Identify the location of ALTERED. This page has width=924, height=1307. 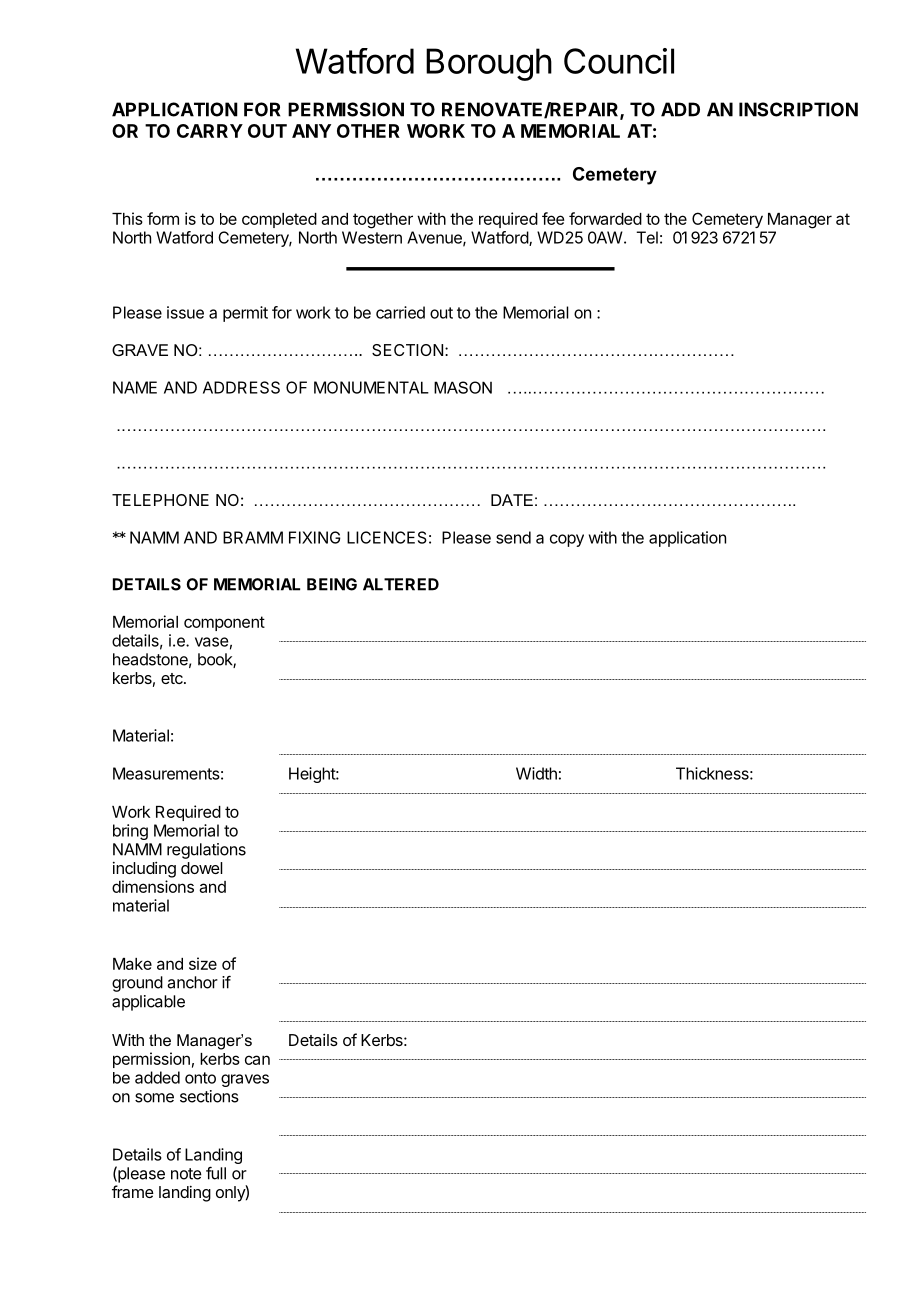
(401, 584).
